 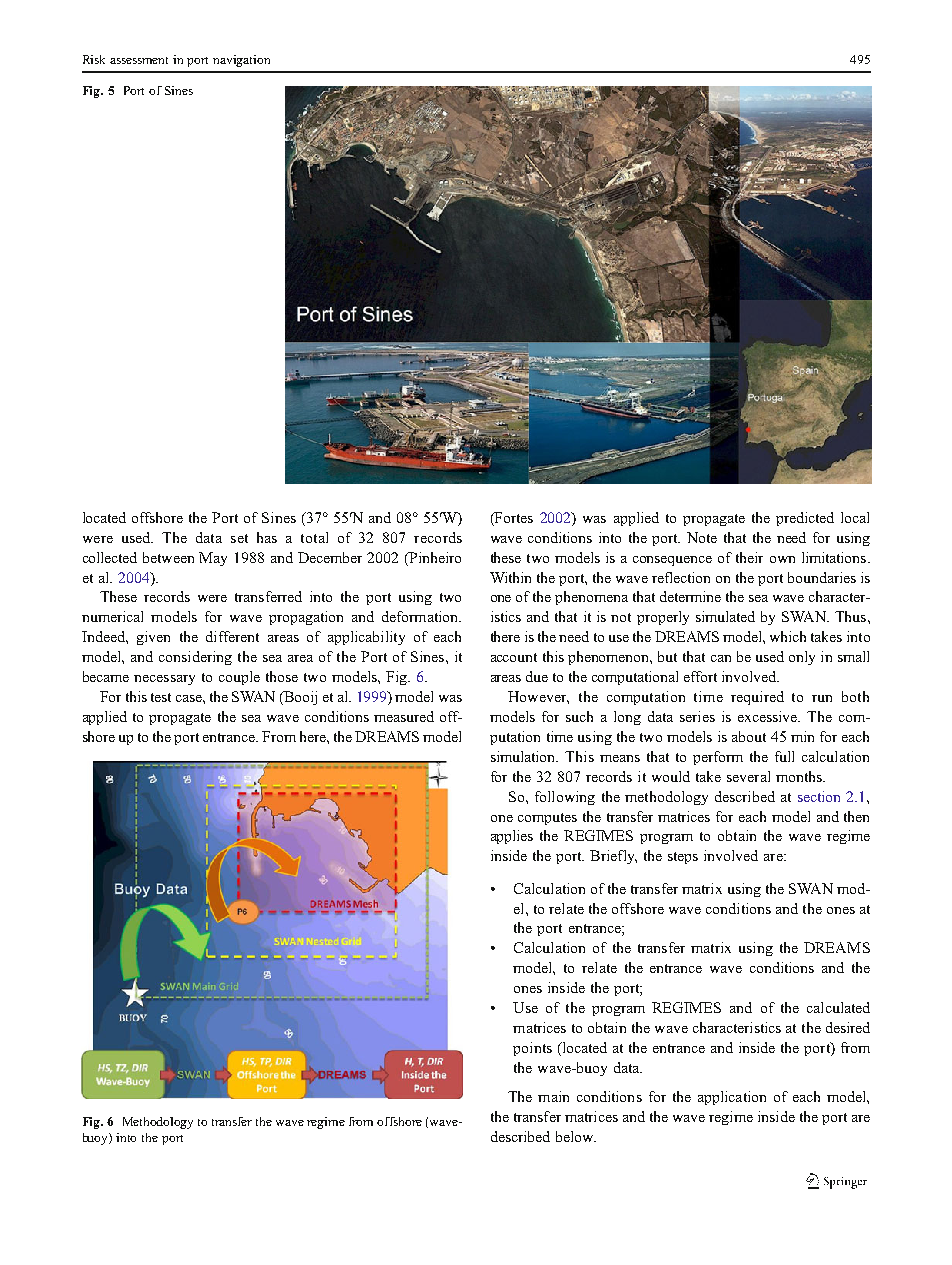 I want to click on test, so click(x=161, y=697).
